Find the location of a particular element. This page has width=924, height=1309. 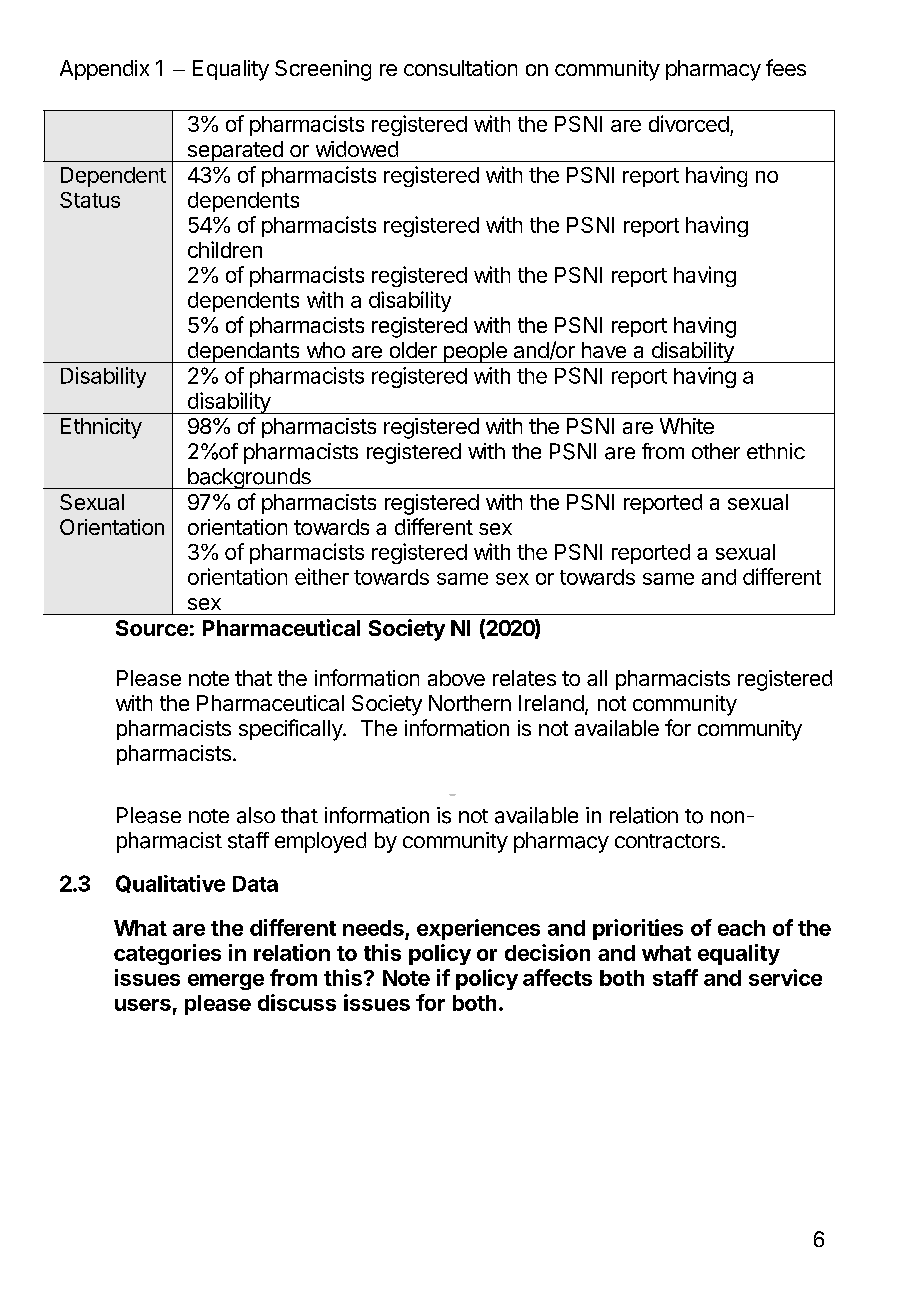

categories is located at coordinates (167, 954).
